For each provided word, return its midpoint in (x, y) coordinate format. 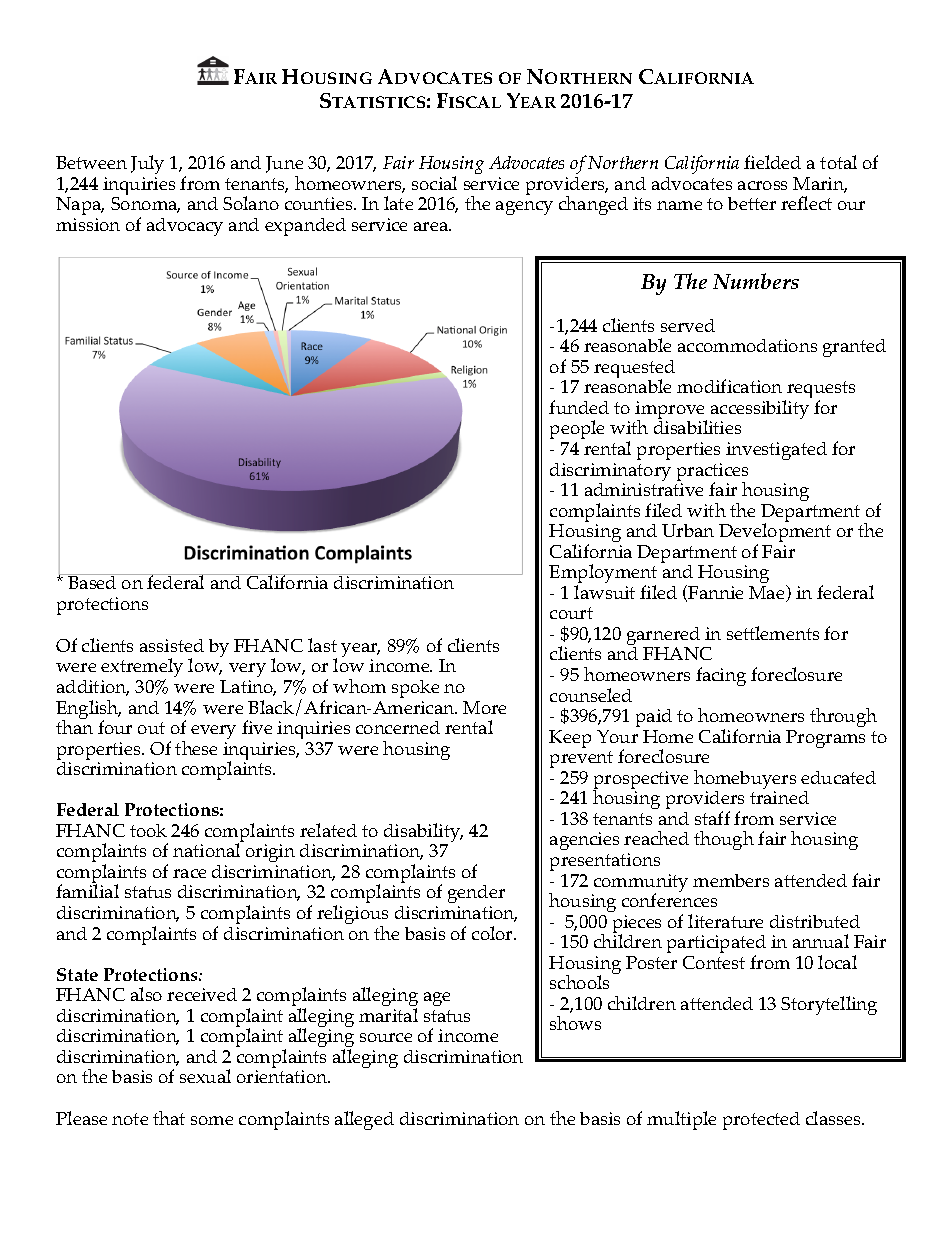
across (762, 185)
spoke (415, 689)
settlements (773, 633)
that (169, 1118)
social (434, 183)
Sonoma (145, 205)
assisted (172, 645)
